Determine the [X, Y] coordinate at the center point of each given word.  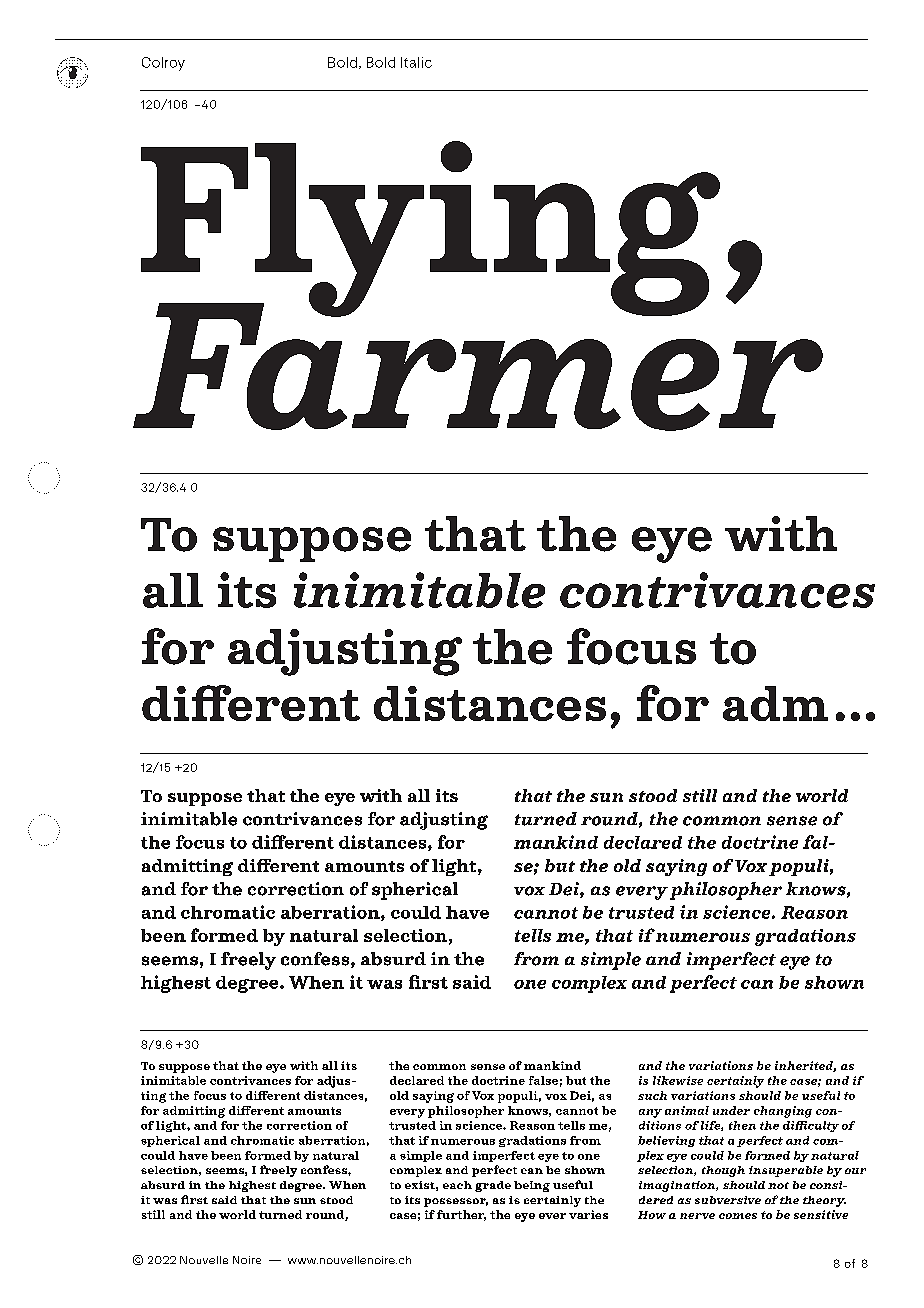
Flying [430, 230]
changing [783, 1112]
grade [493, 1186]
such [652, 1095]
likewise [678, 1080]
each [457, 1185]
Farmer [478, 365]
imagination [678, 1186]
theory [824, 1201]
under [731, 1110]
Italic [416, 62]
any [650, 1113]
